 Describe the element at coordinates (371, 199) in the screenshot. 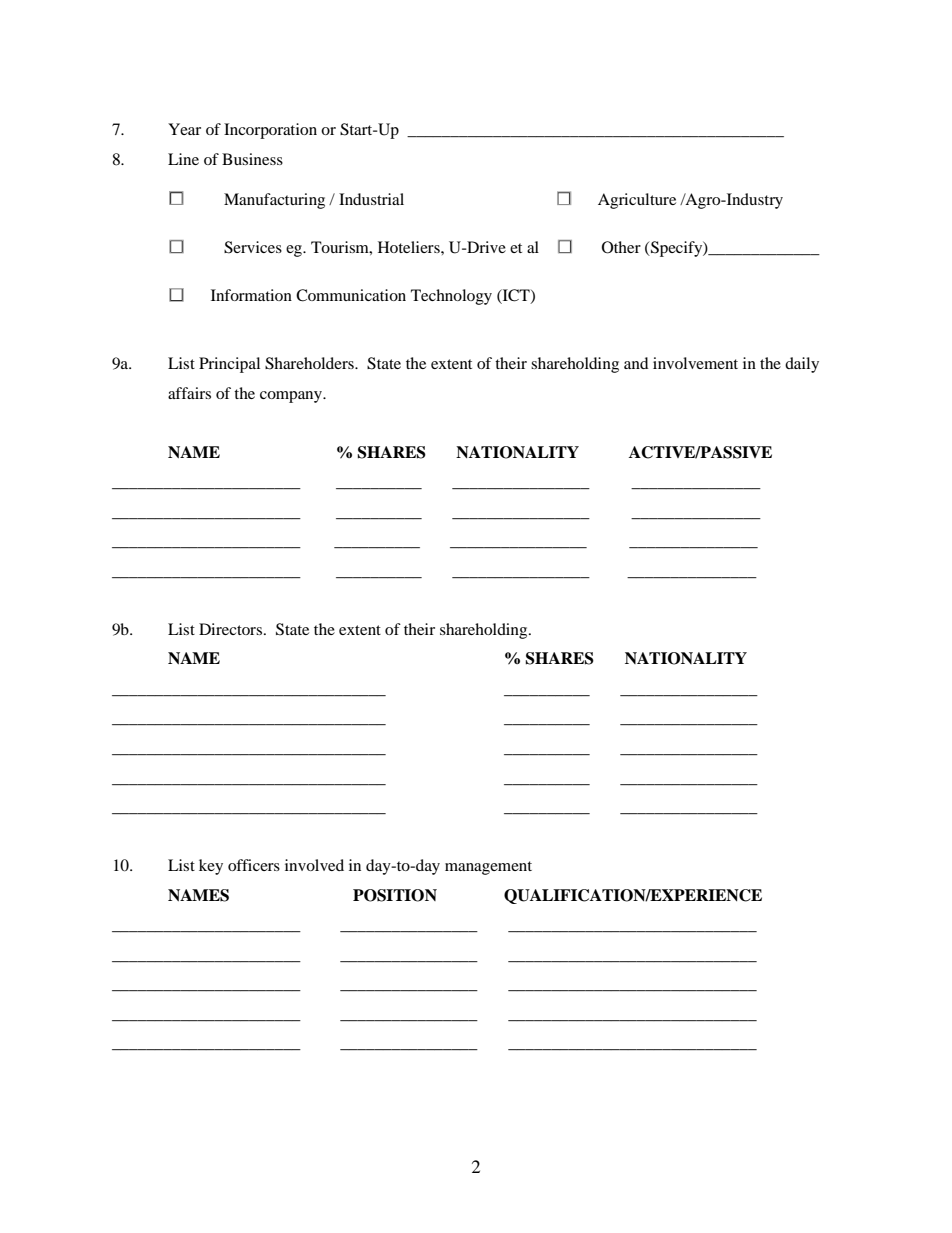

I see `Industrial` at that location.
